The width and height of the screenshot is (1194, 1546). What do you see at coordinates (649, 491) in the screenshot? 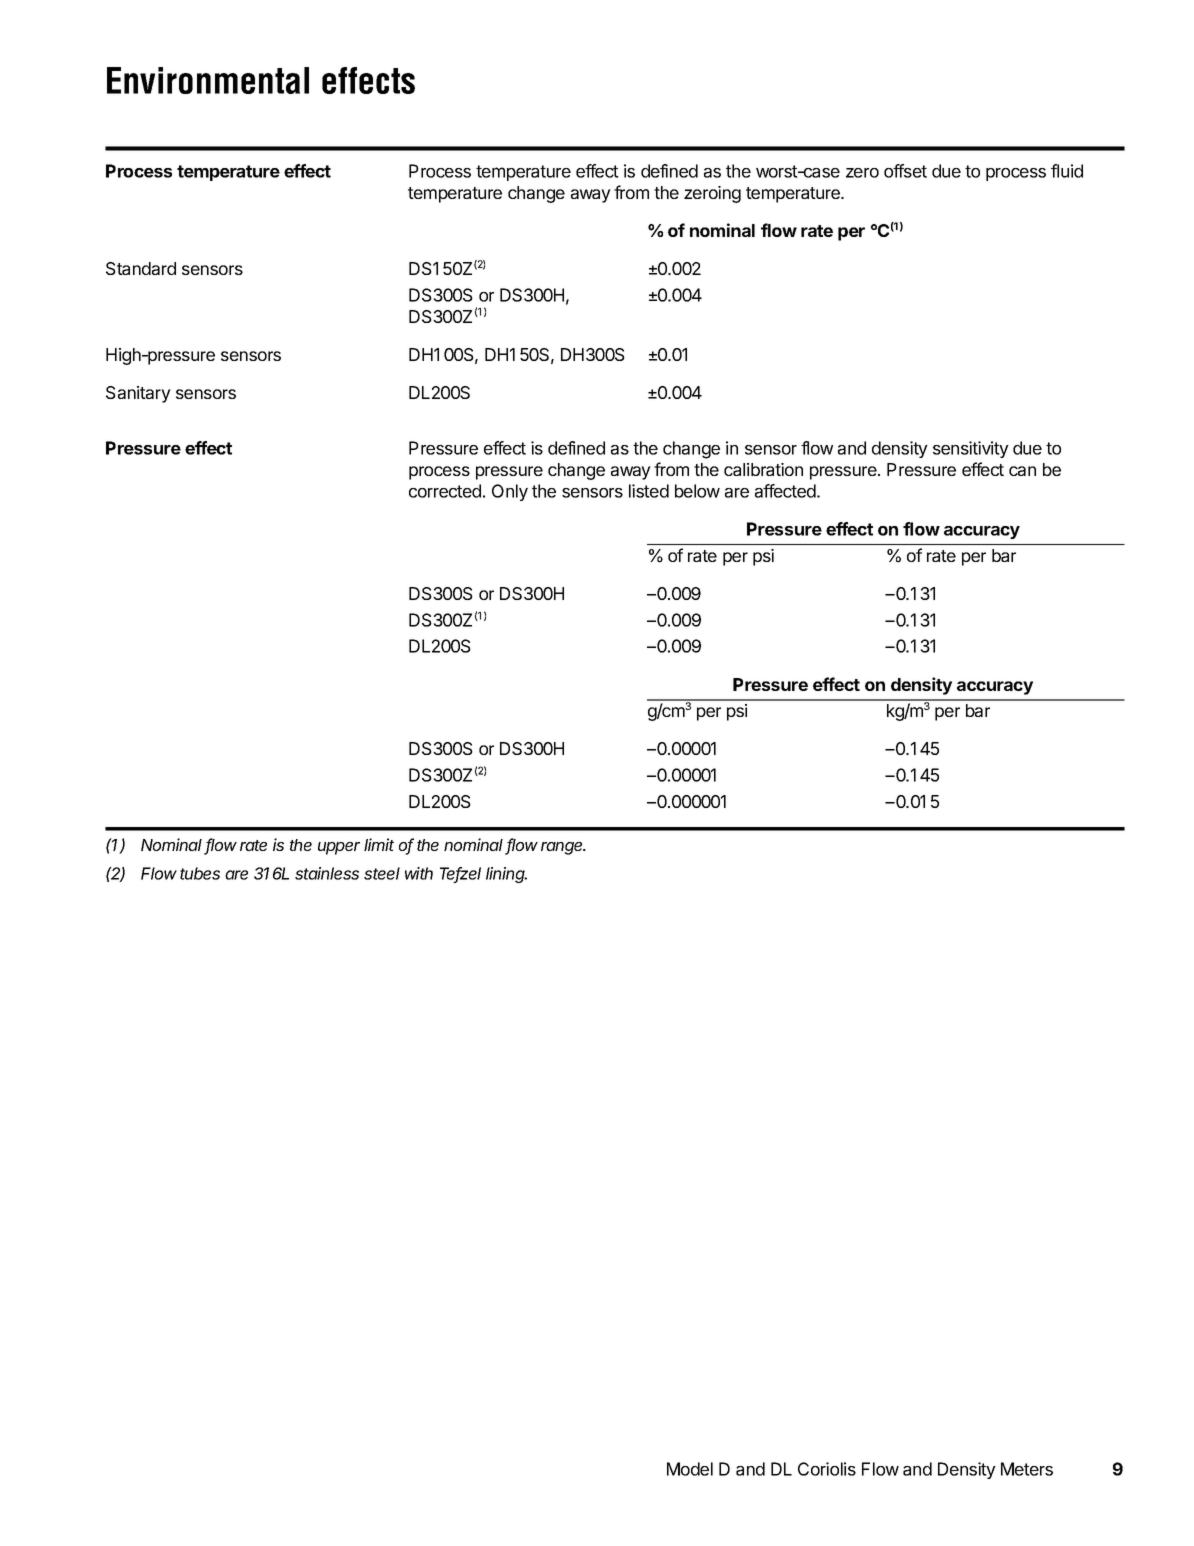
I see `listed` at bounding box center [649, 491].
